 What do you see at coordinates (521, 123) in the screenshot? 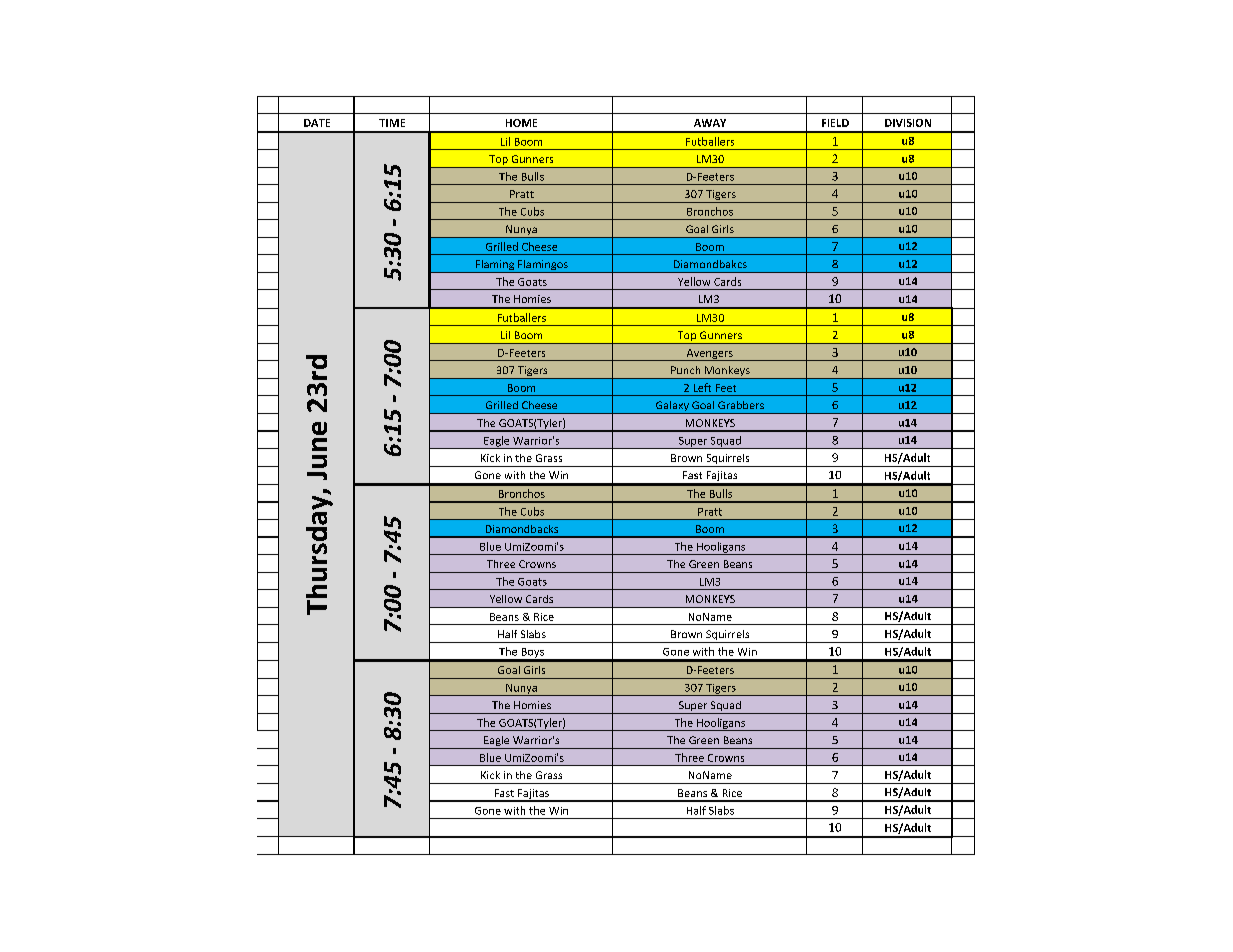
I see `HOME` at bounding box center [521, 123].
